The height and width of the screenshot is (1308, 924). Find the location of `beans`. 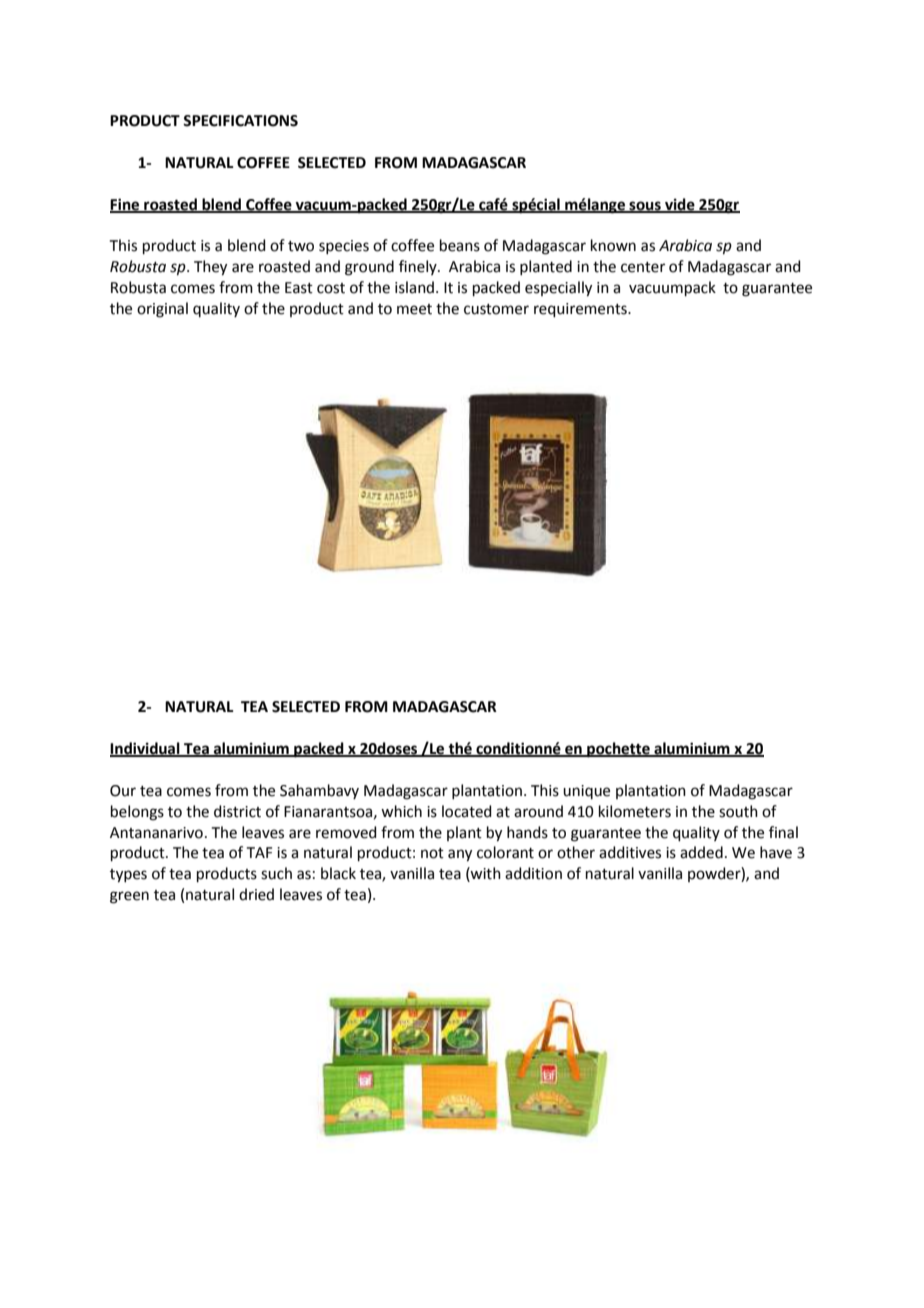

beans is located at coordinates (460, 245).
